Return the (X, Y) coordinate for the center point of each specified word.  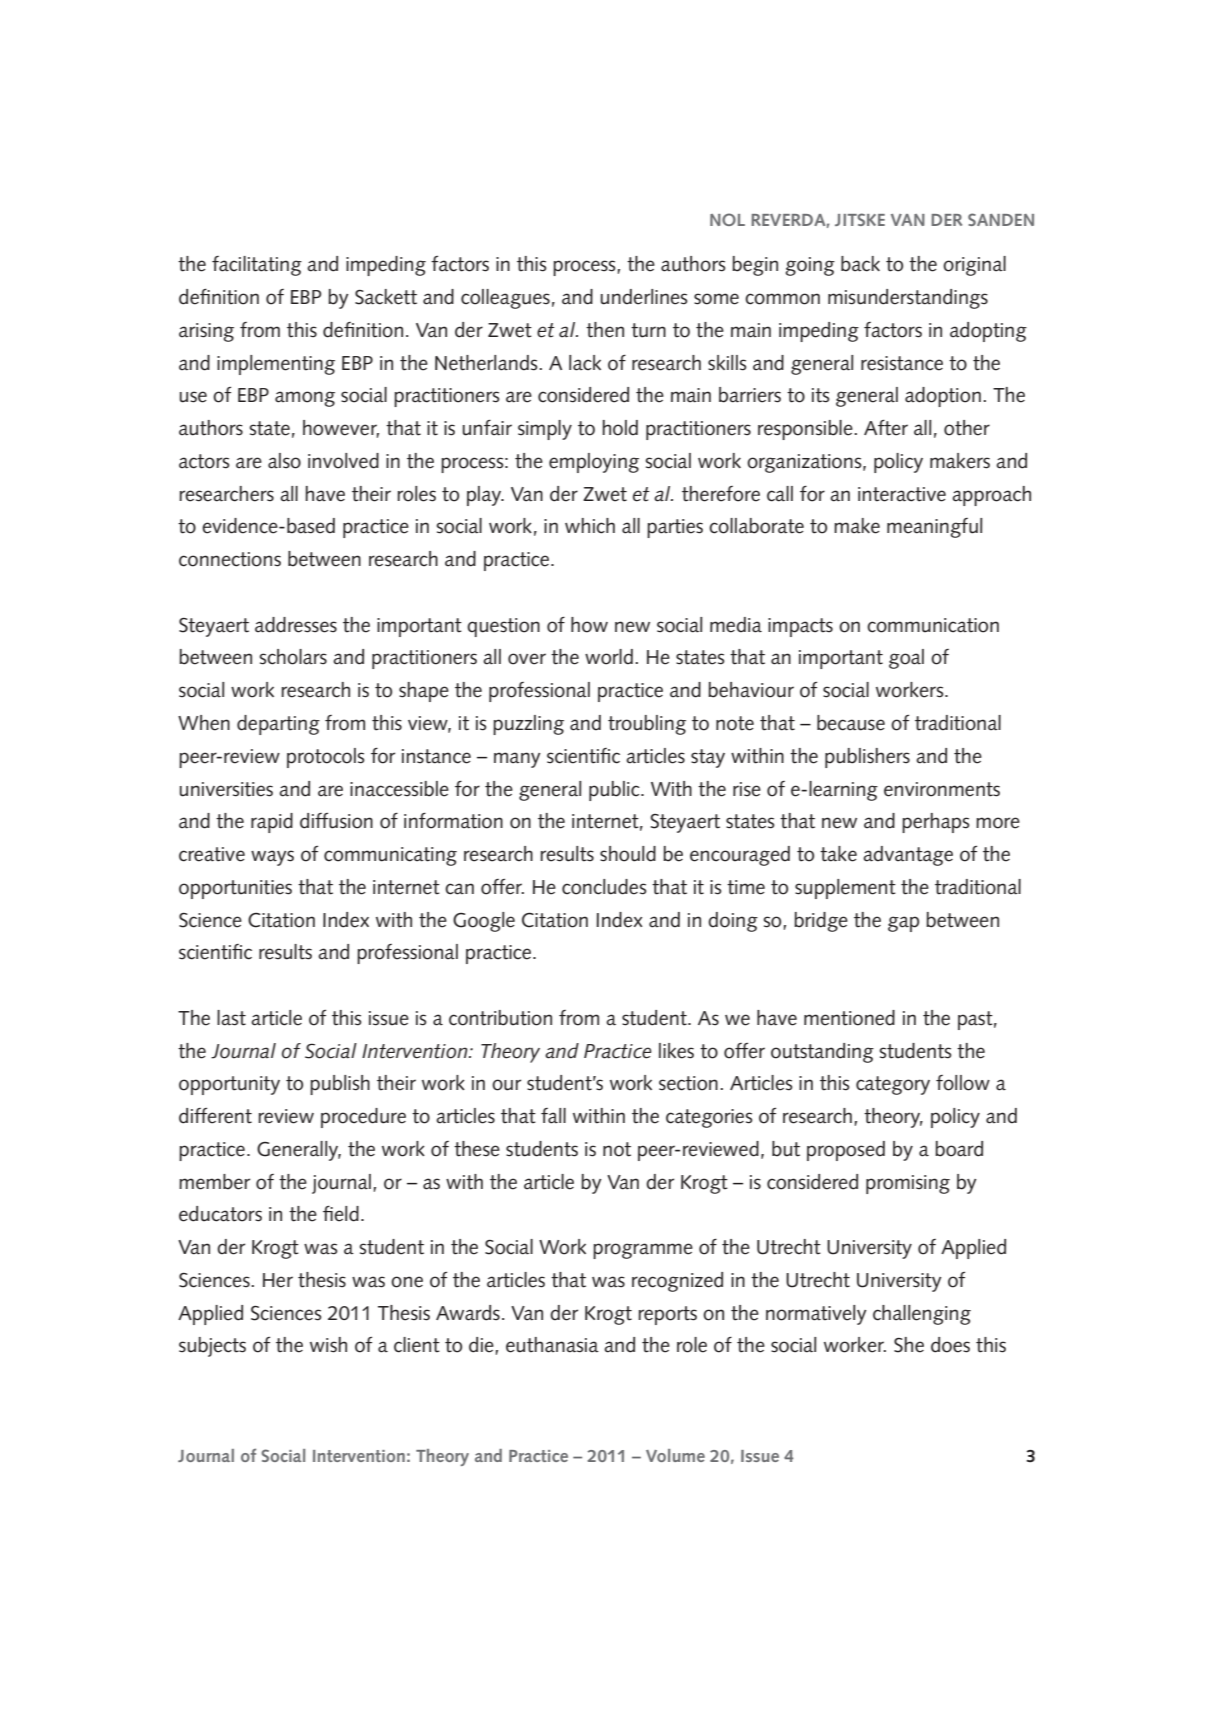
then (605, 330)
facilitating (257, 266)
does (950, 1345)
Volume (675, 1455)
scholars (293, 657)
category (893, 1085)
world (609, 657)
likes (676, 1051)
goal (906, 659)
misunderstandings (908, 299)
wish (328, 1345)
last (231, 1018)
